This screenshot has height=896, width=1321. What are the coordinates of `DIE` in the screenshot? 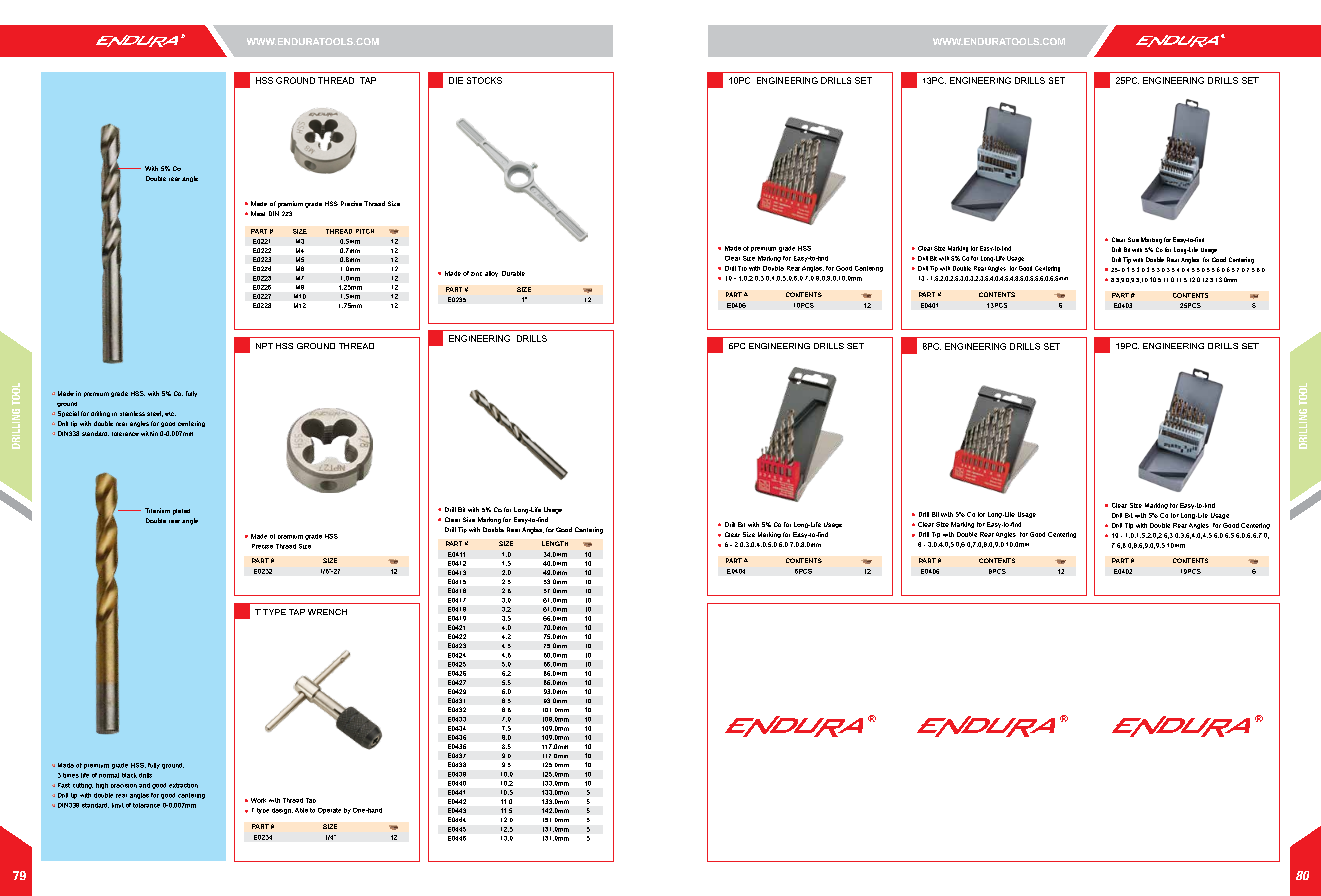 It's located at (456, 80).
